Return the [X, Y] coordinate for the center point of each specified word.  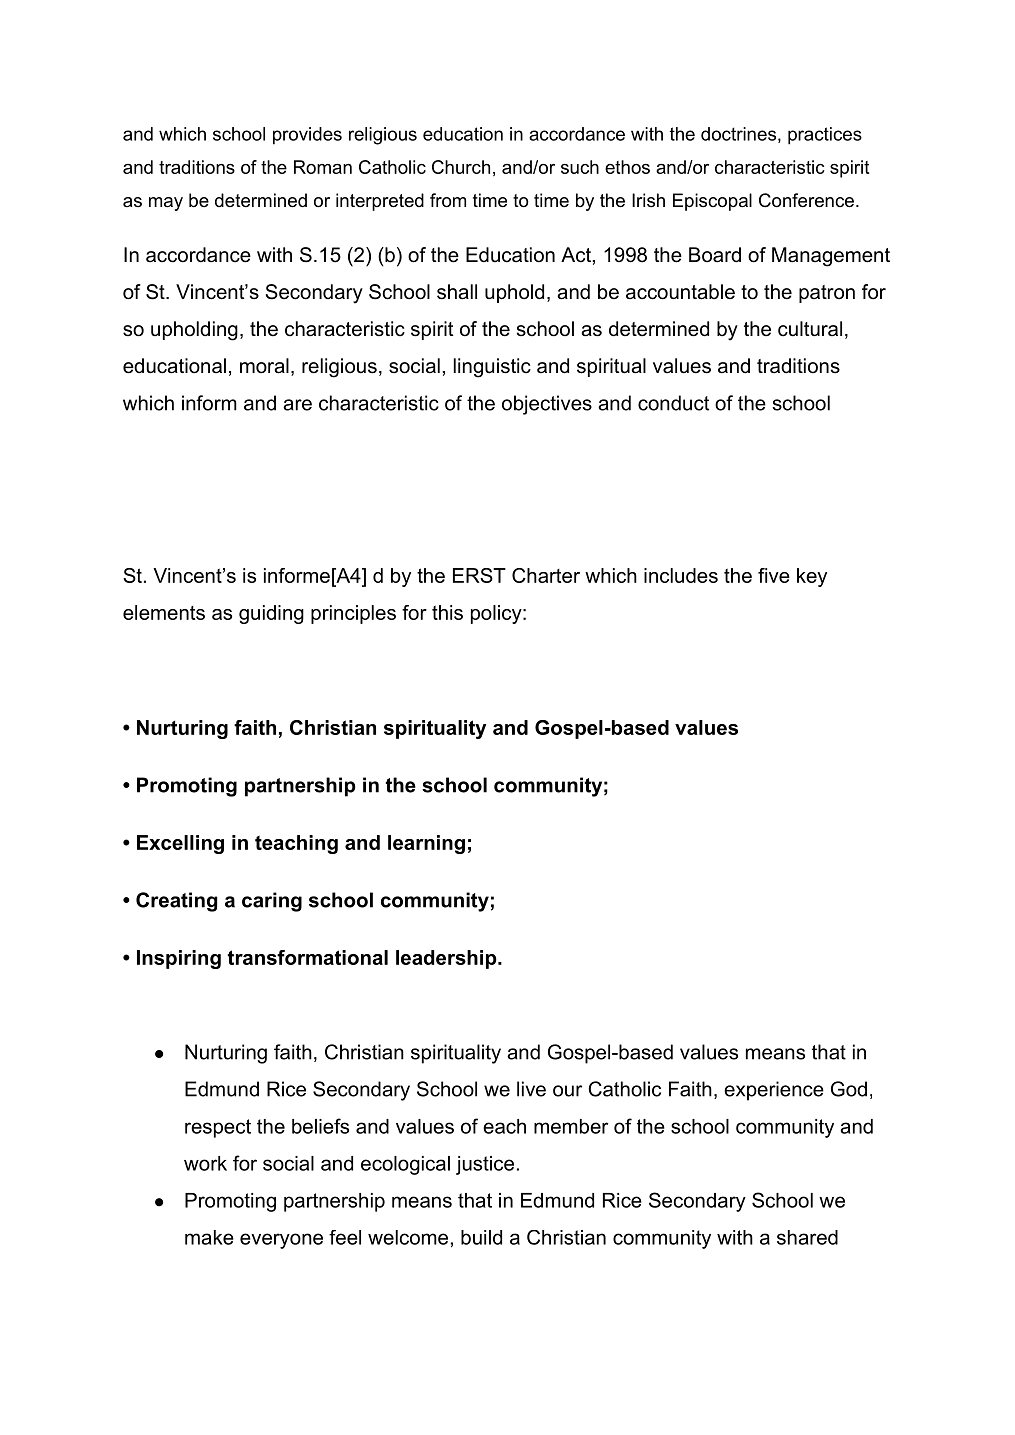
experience [774, 1091]
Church [461, 167]
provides [307, 136]
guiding [271, 614]
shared [807, 1237]
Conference [806, 200]
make [209, 1237]
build [481, 1237]
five [774, 575]
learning [426, 844]
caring [272, 902]
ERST [479, 575]
